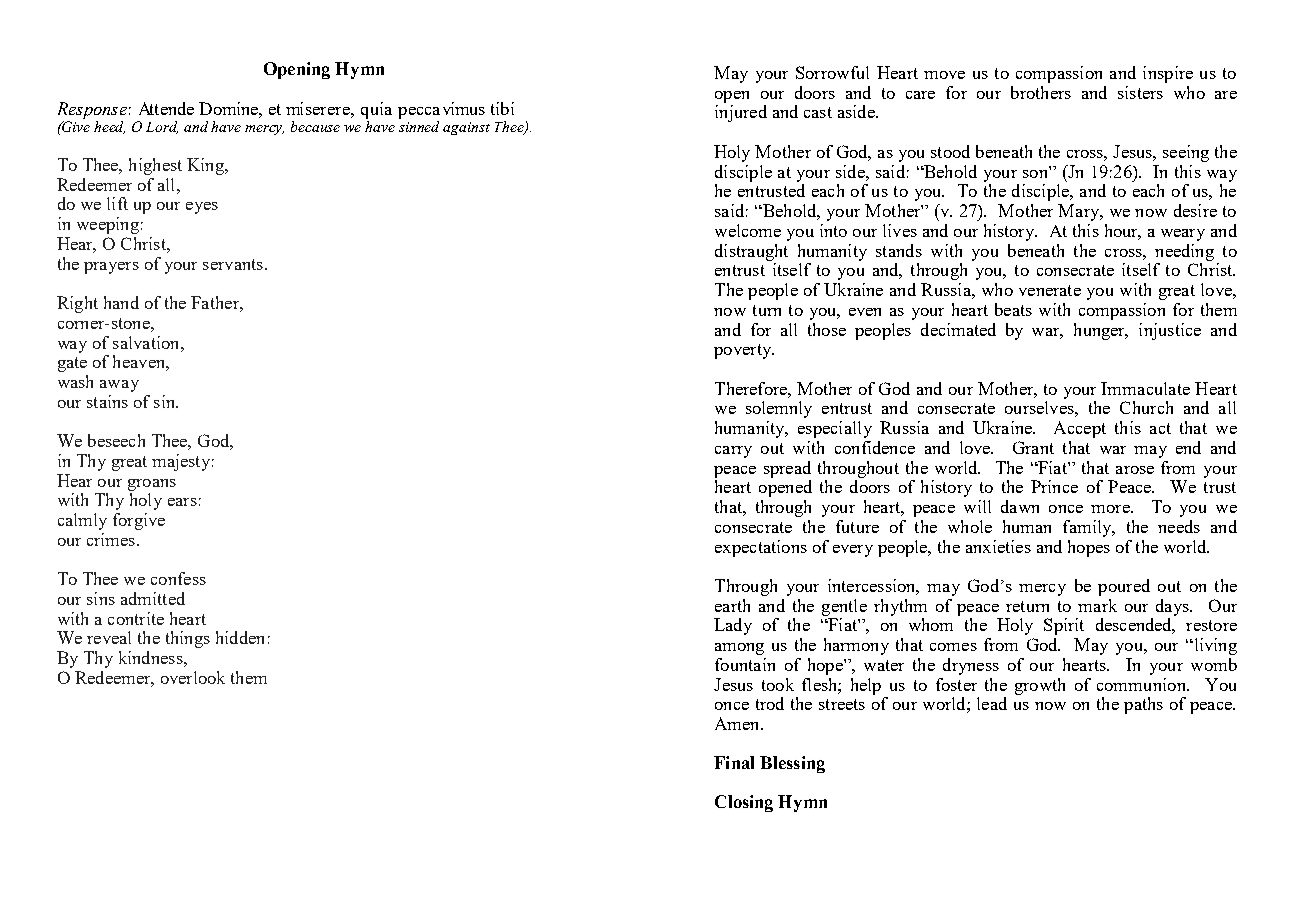 The image size is (1308, 924). What do you see at coordinates (1080, 429) in the screenshot?
I see `Accept` at bounding box center [1080, 429].
